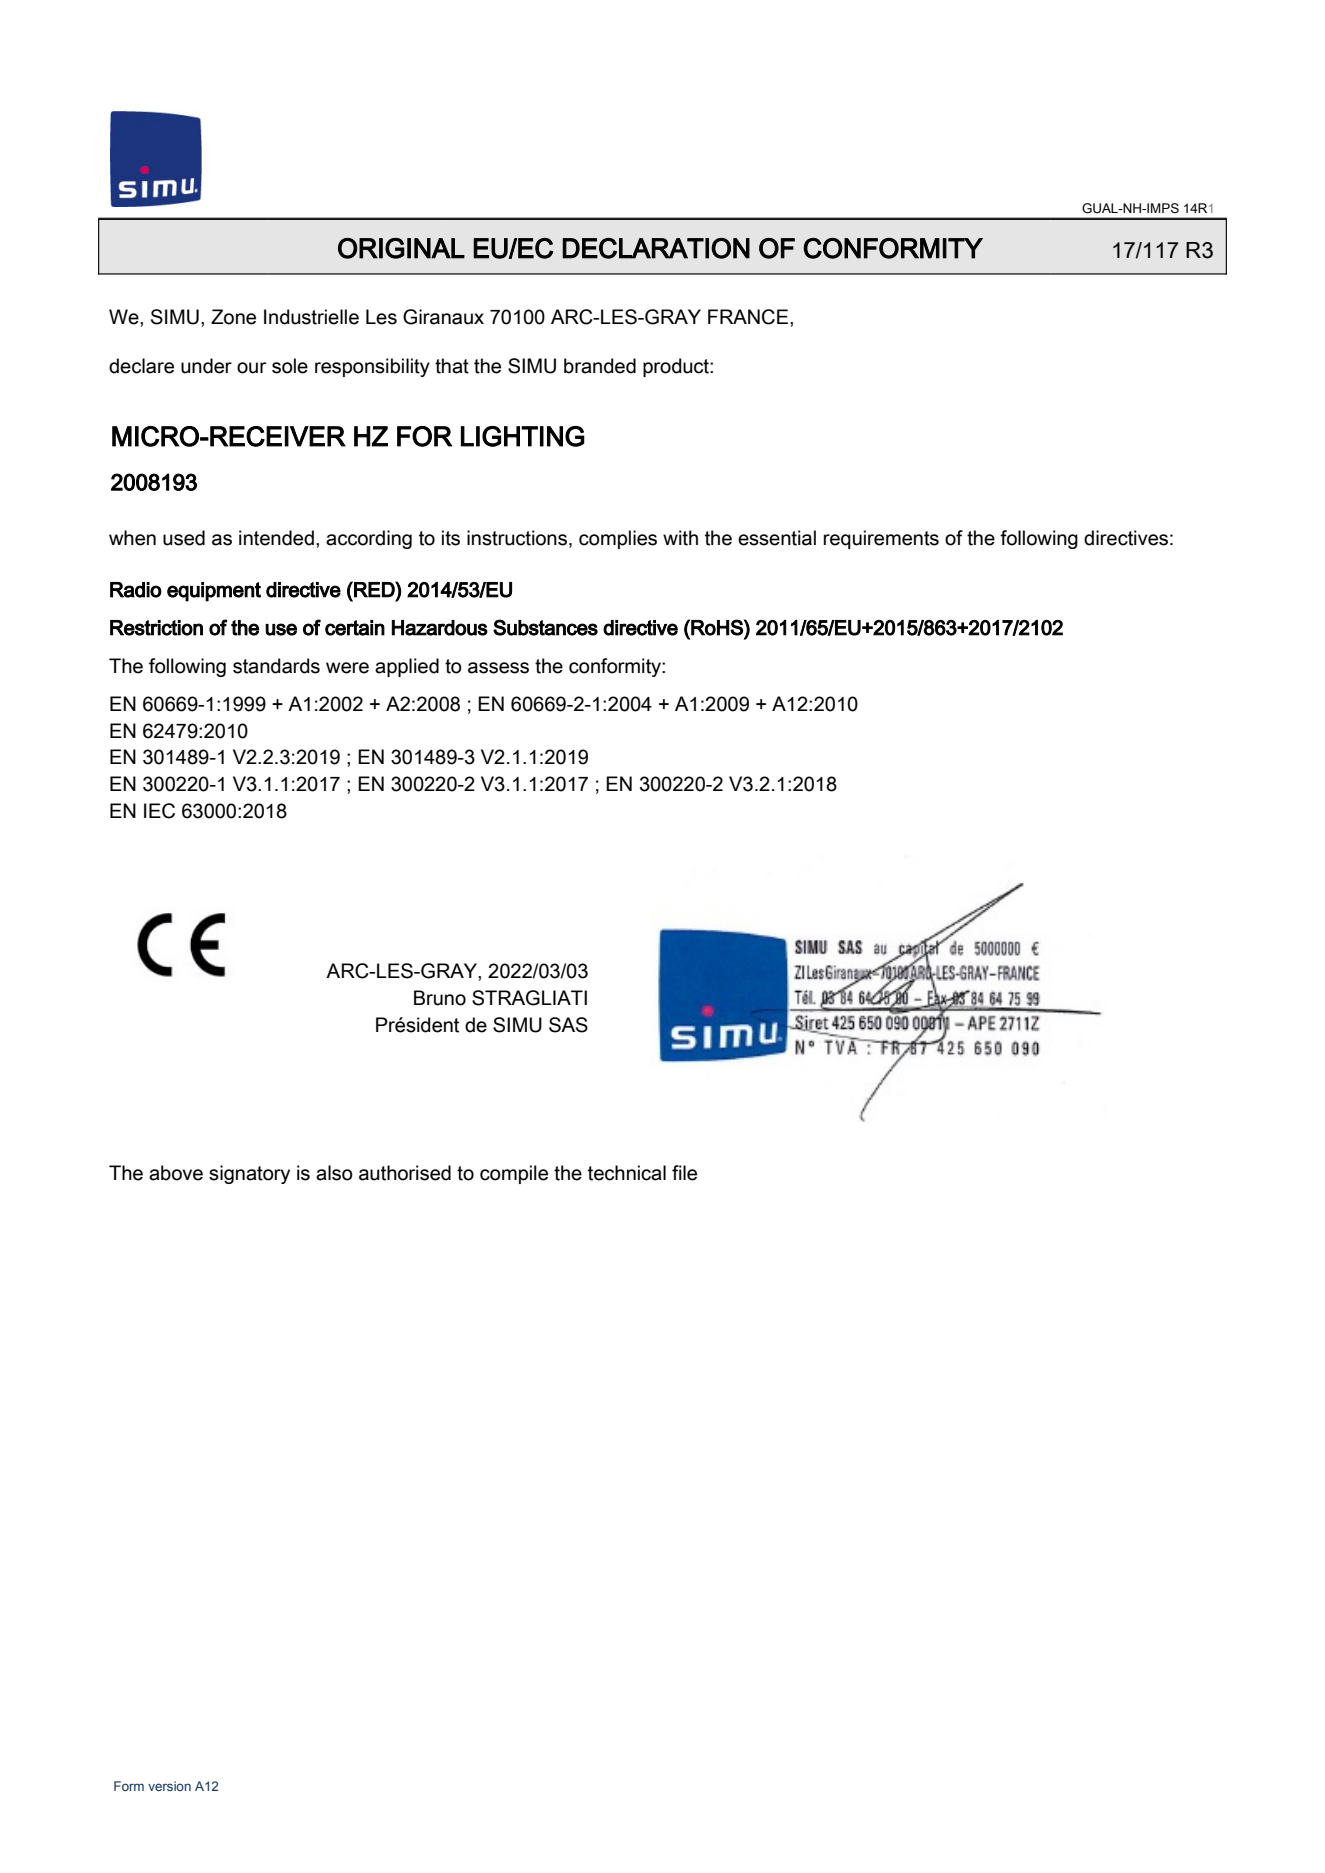 The image size is (1325, 1873). What do you see at coordinates (749, 317) in the image?
I see `FRANCE` at bounding box center [749, 317].
